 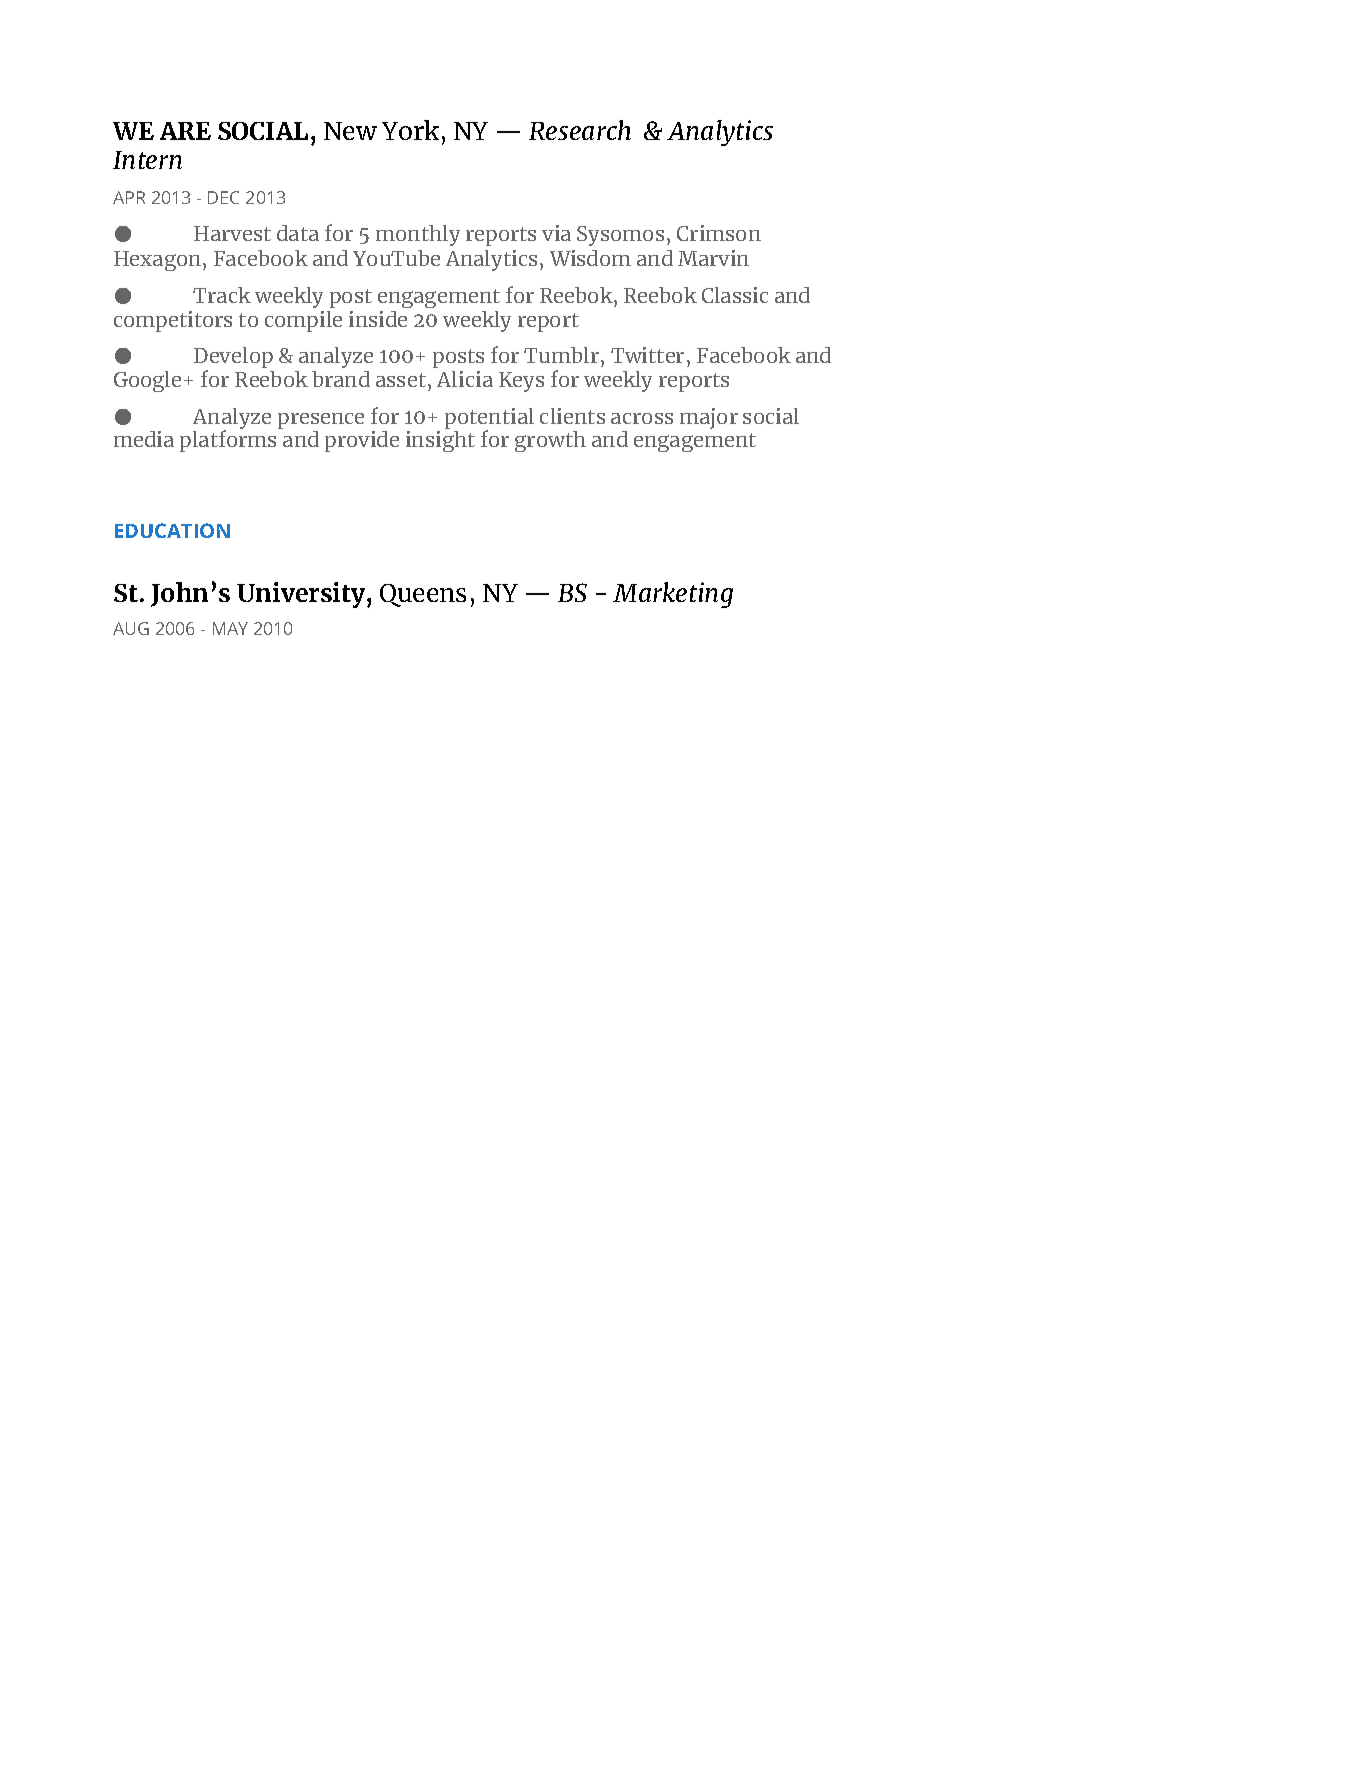 What do you see at coordinates (410, 130) in the image?
I see `York` at bounding box center [410, 130].
